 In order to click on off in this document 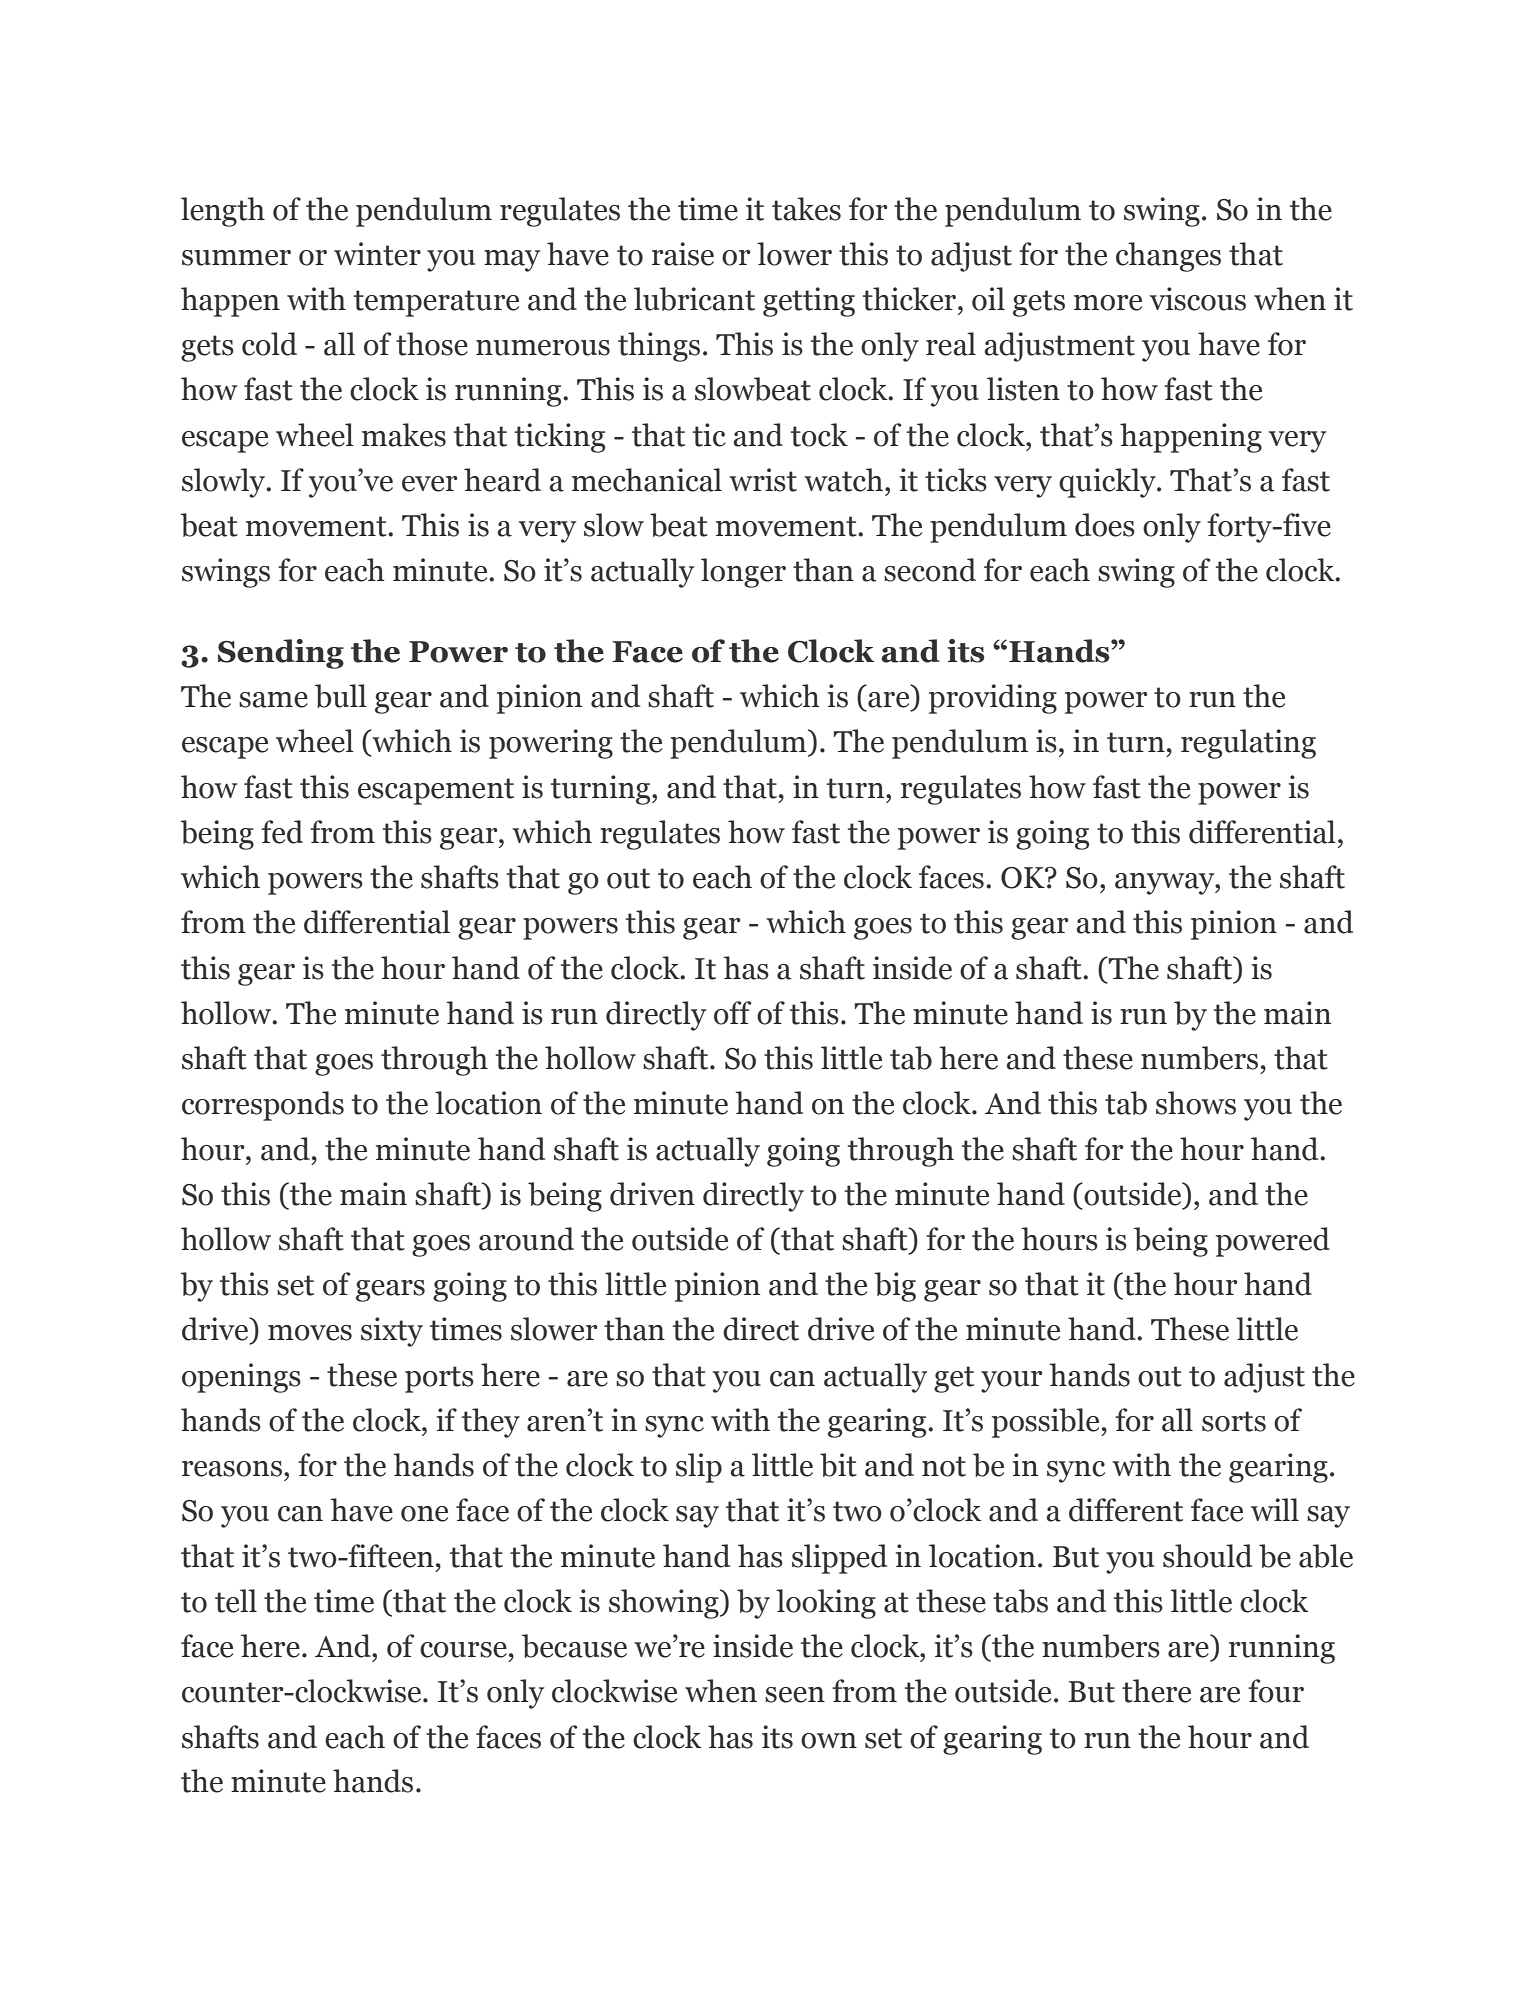, I will do `click(733, 1013)`.
